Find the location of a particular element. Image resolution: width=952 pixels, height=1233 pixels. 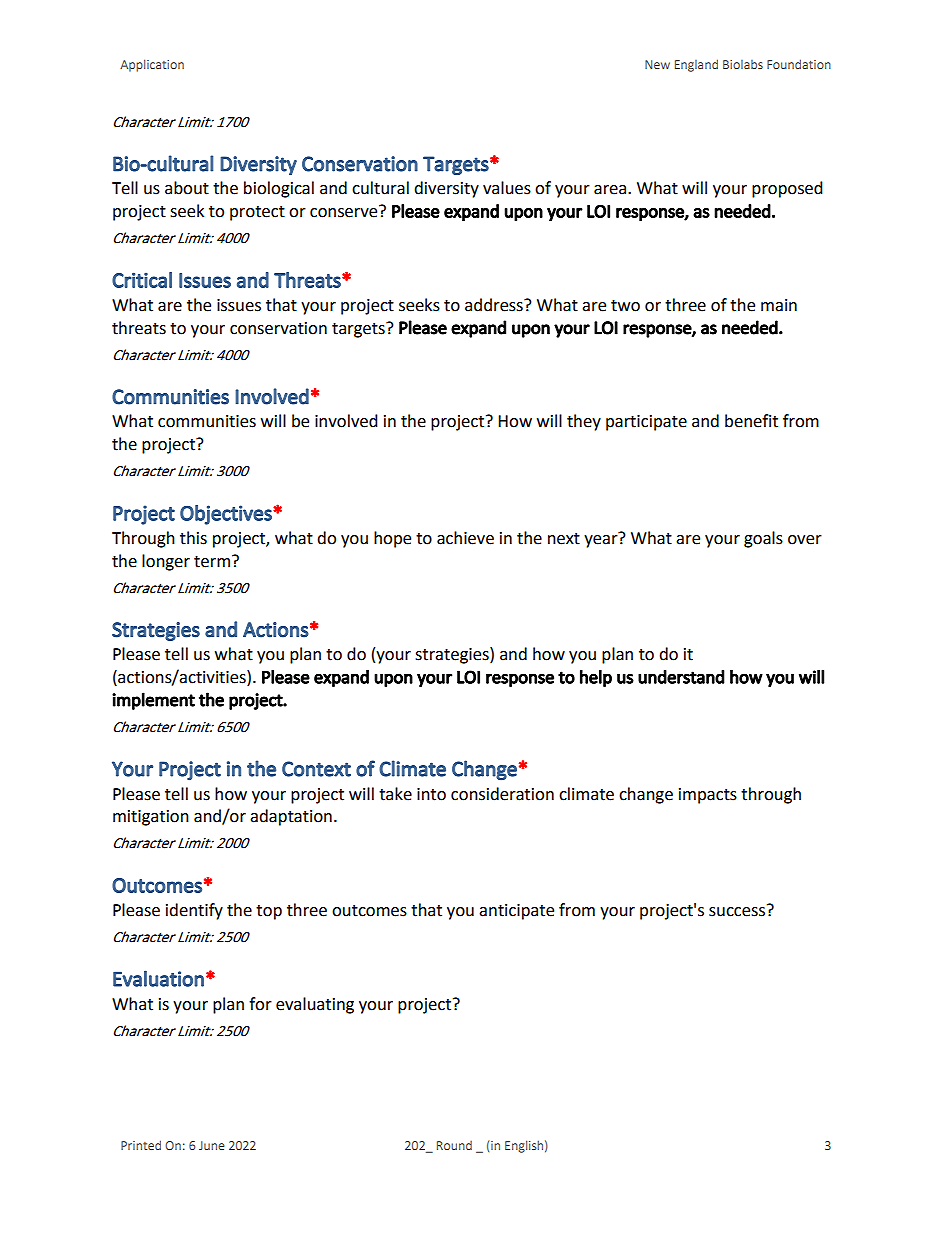

values is located at coordinates (507, 188).
